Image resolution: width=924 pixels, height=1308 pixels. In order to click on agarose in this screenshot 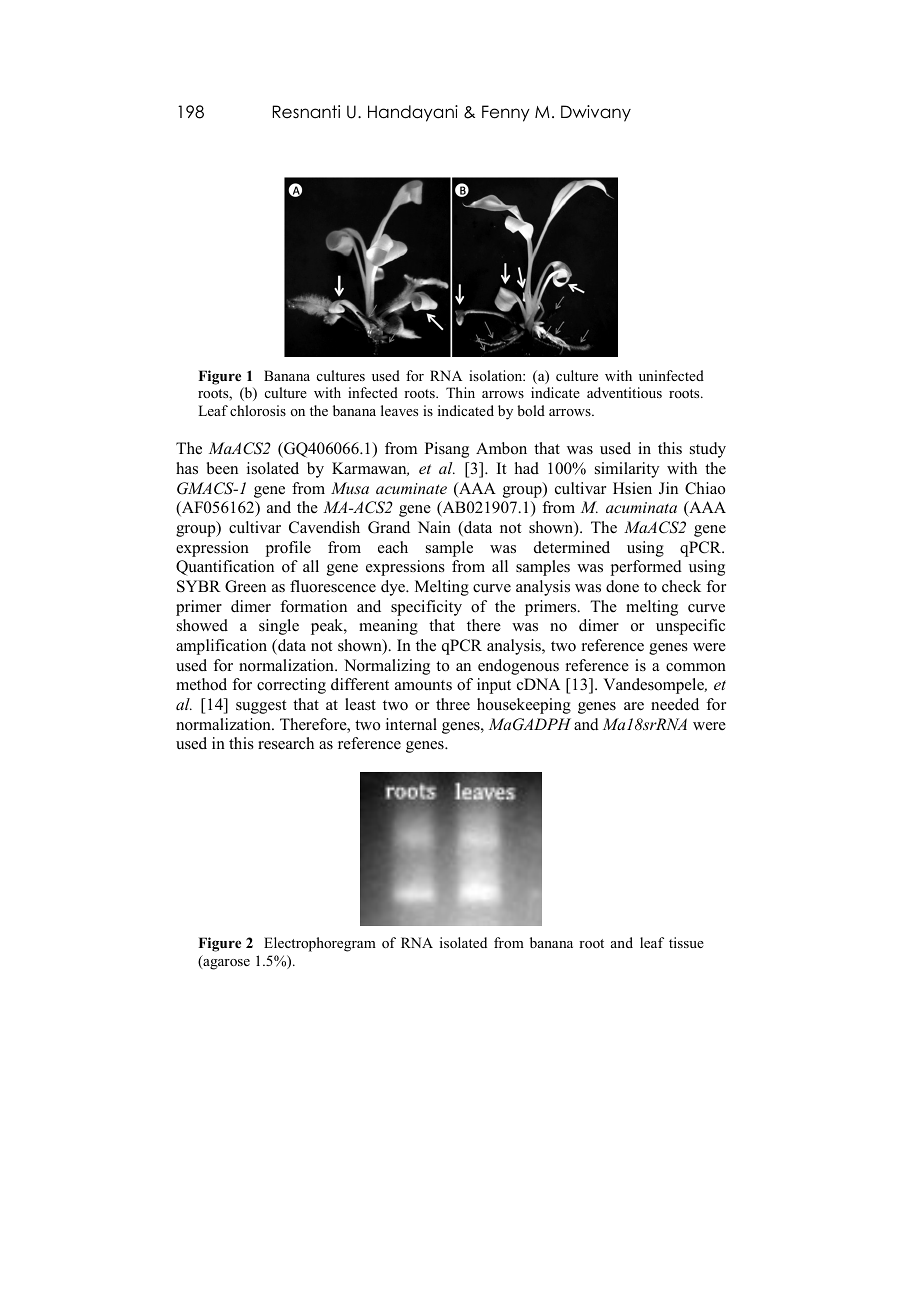, I will do `click(225, 964)`.
